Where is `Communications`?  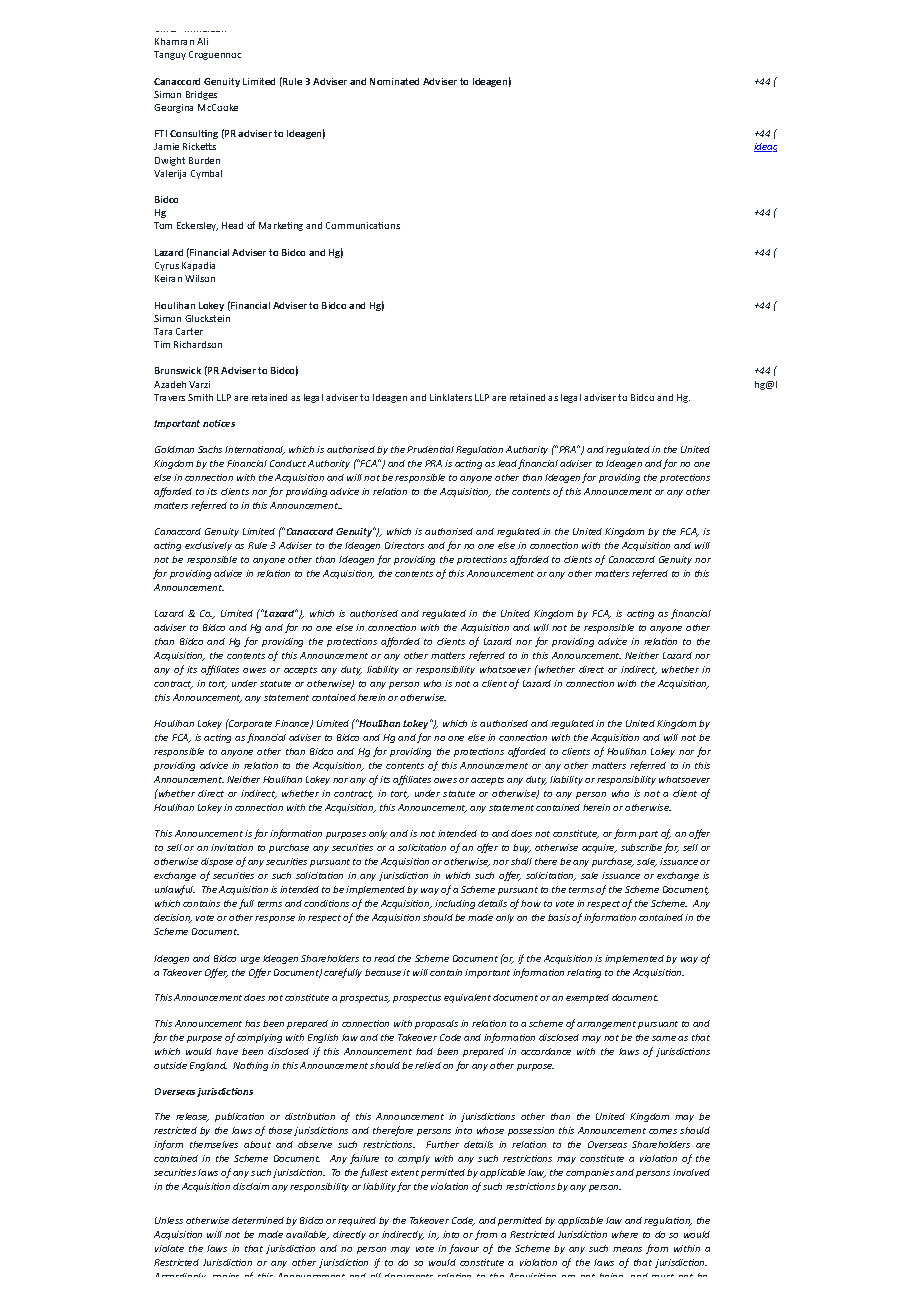 Communications is located at coordinates (363, 225).
